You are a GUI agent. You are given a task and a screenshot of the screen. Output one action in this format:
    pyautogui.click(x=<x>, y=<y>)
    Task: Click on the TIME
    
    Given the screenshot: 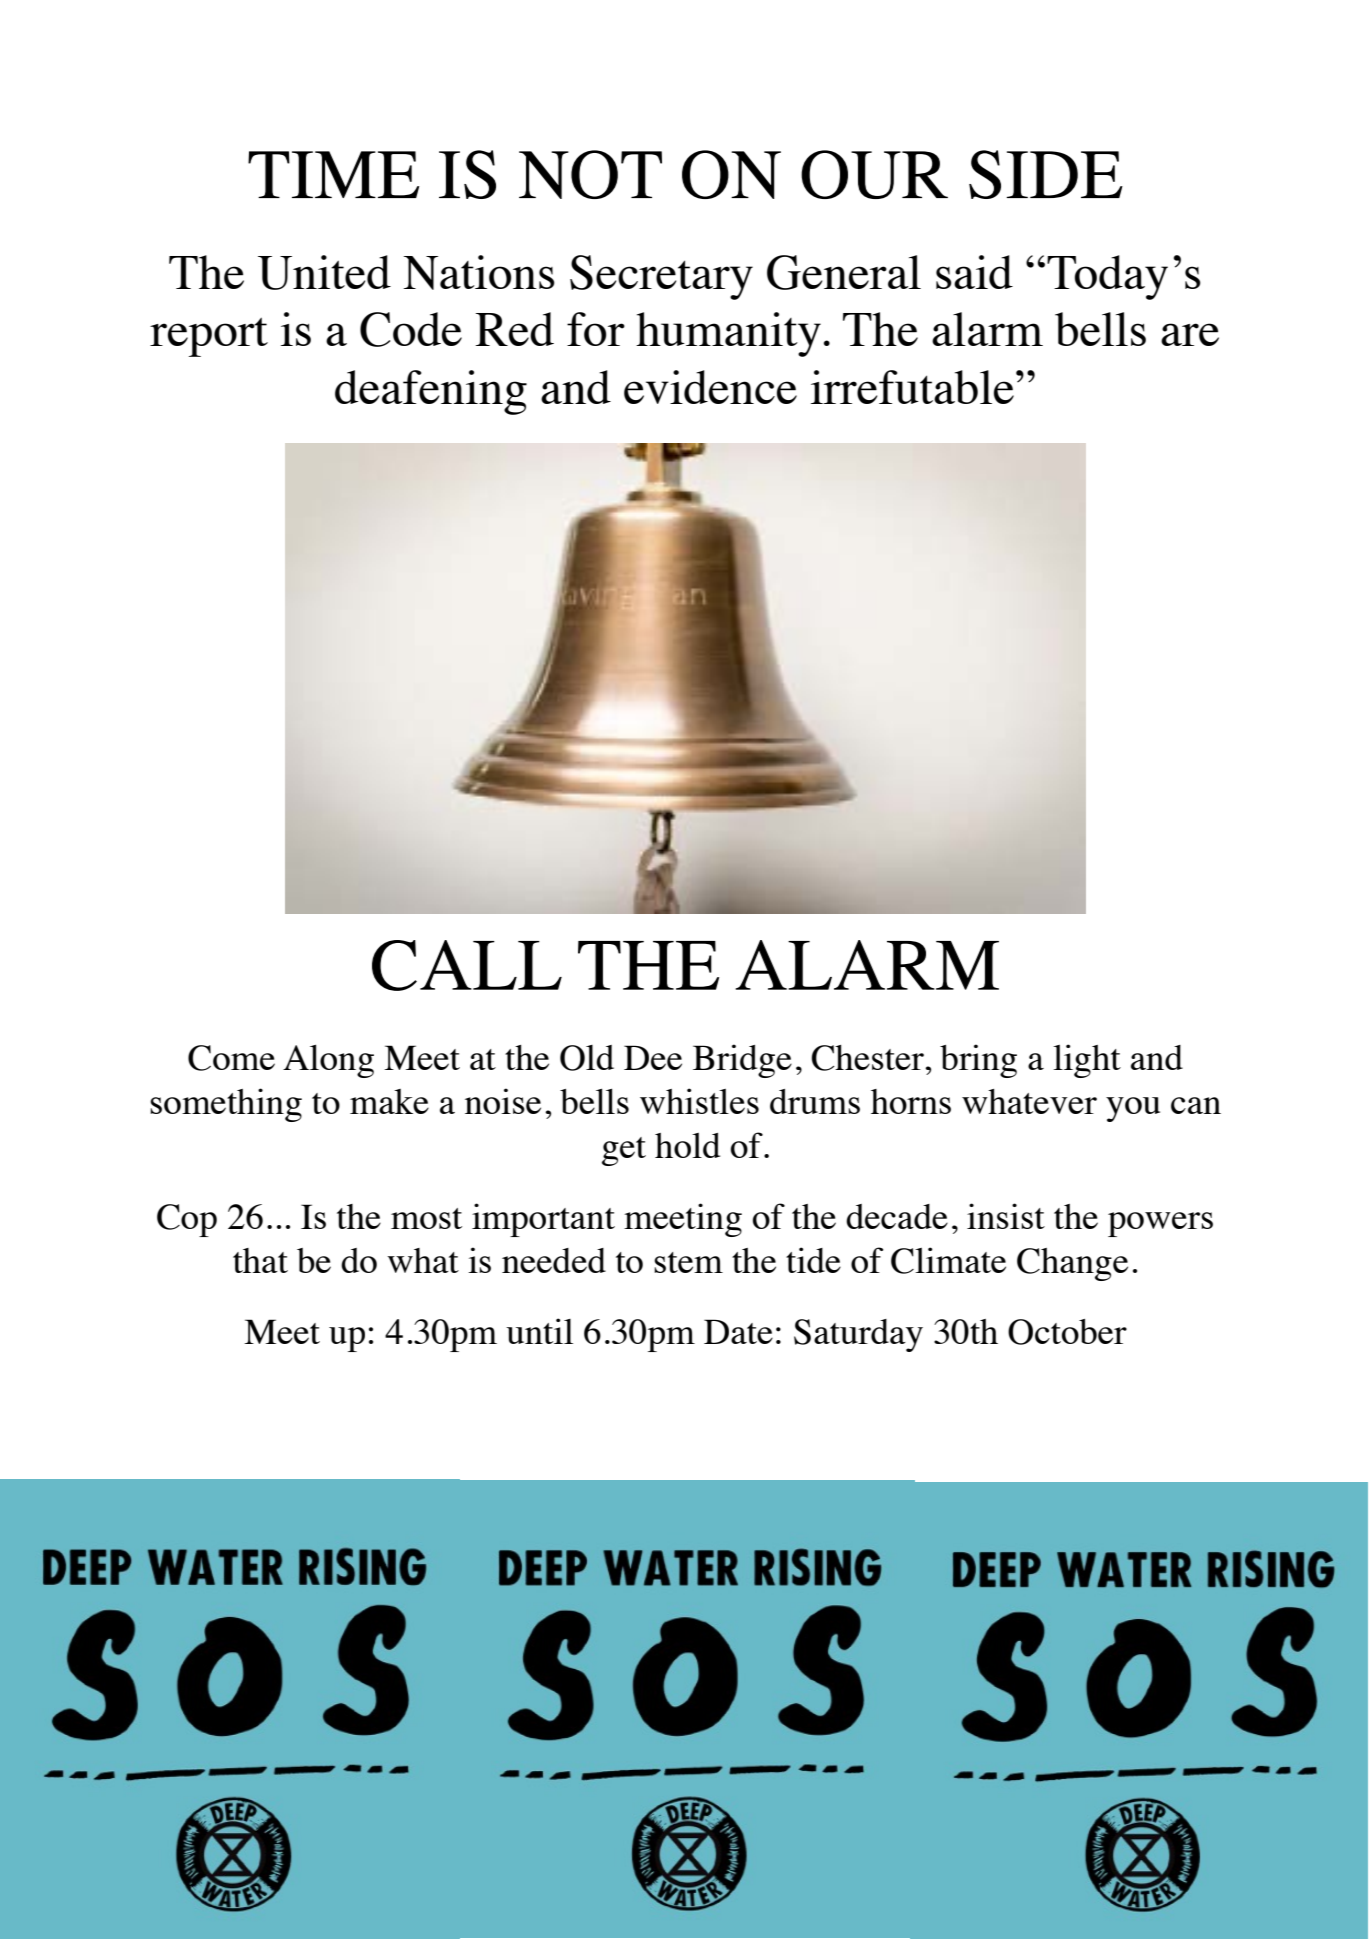 What is the action you would take?
    pyautogui.click(x=333, y=174)
